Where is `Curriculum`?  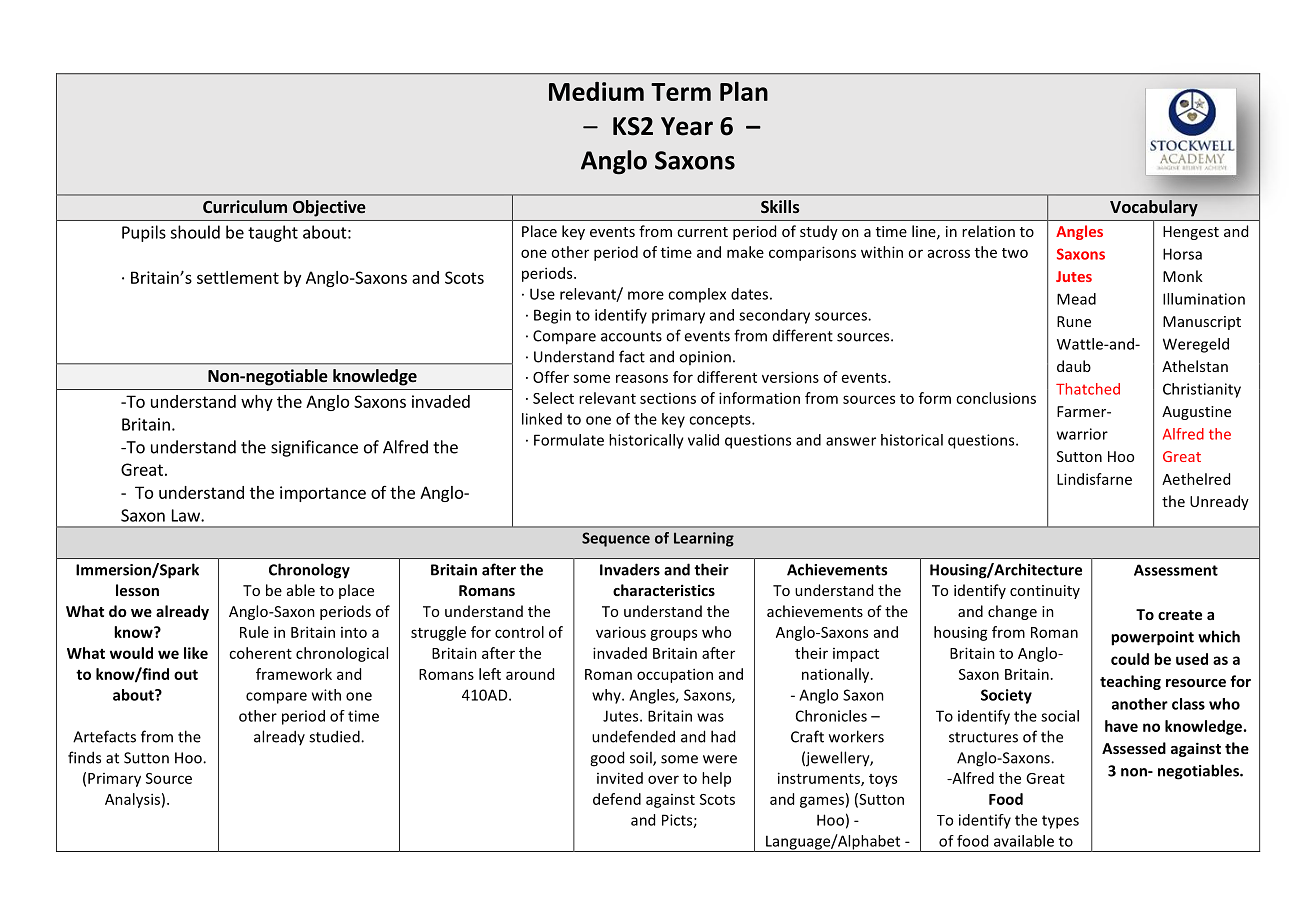
Curriculum is located at coordinates (245, 206).
